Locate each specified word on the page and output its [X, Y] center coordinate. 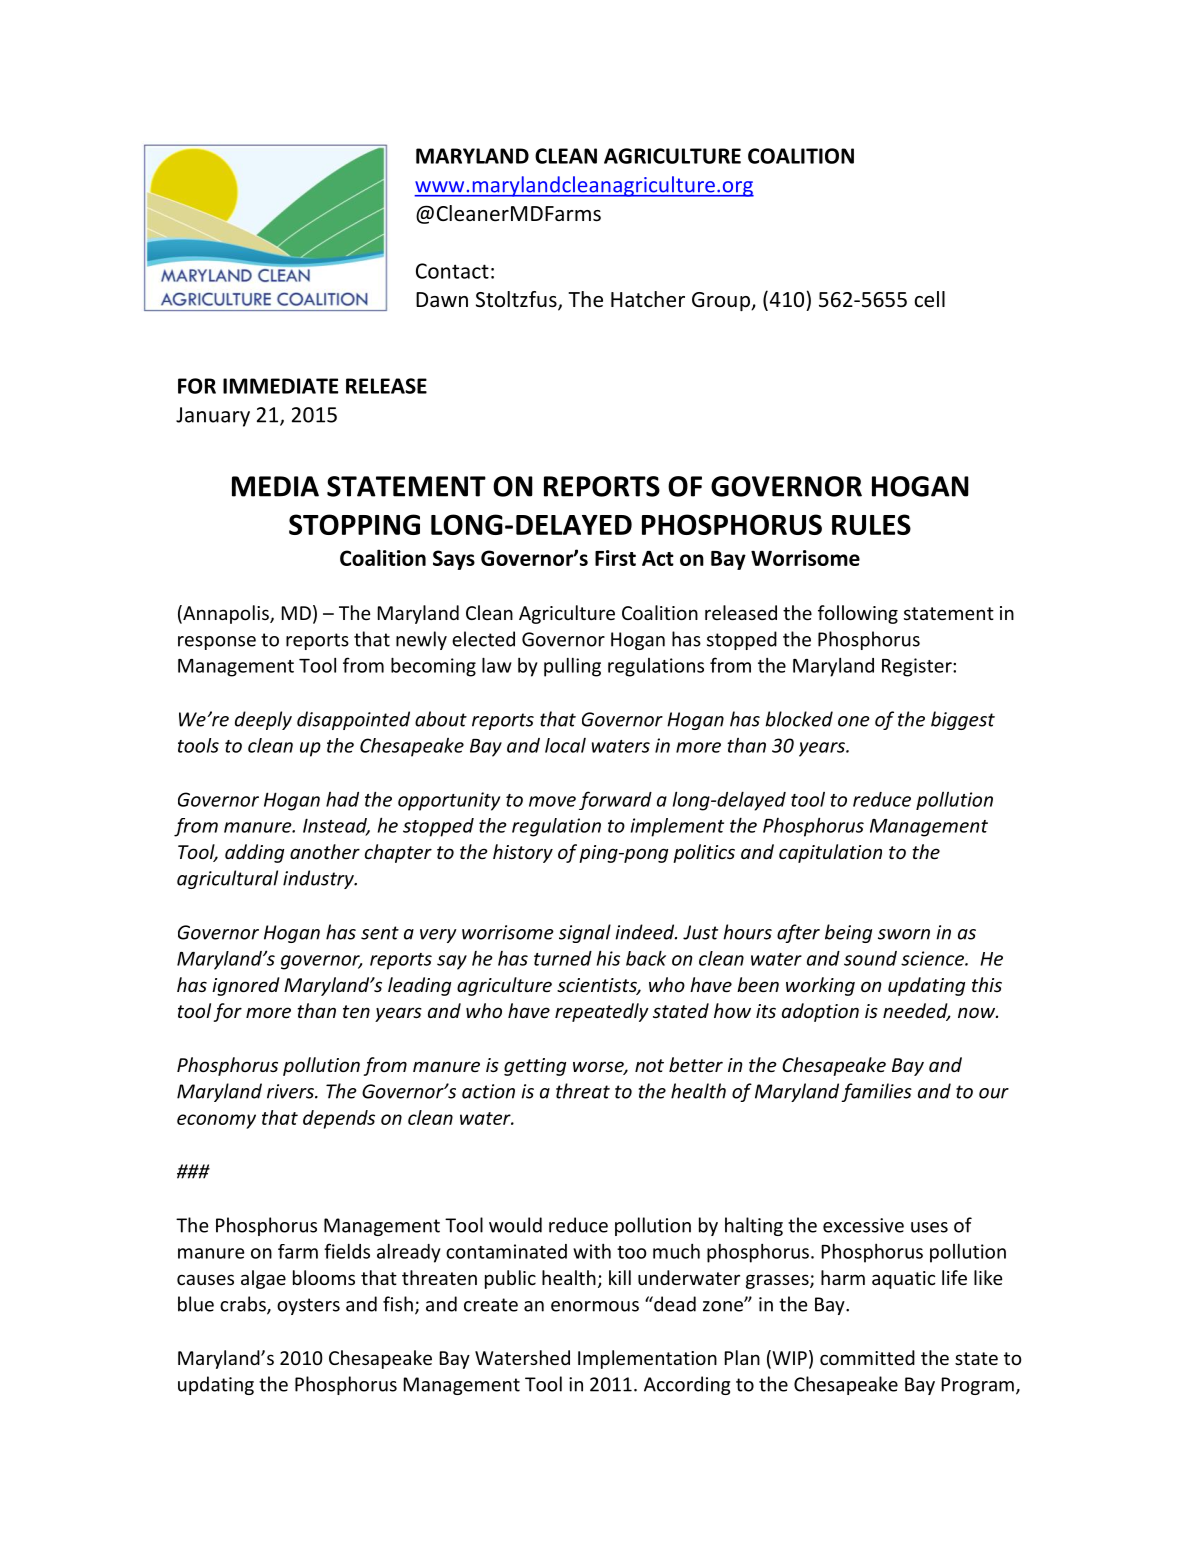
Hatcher [648, 299]
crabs [244, 1305]
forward [615, 800]
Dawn [442, 299]
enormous [595, 1306]
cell [929, 299]
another [325, 851]
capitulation [830, 853]
